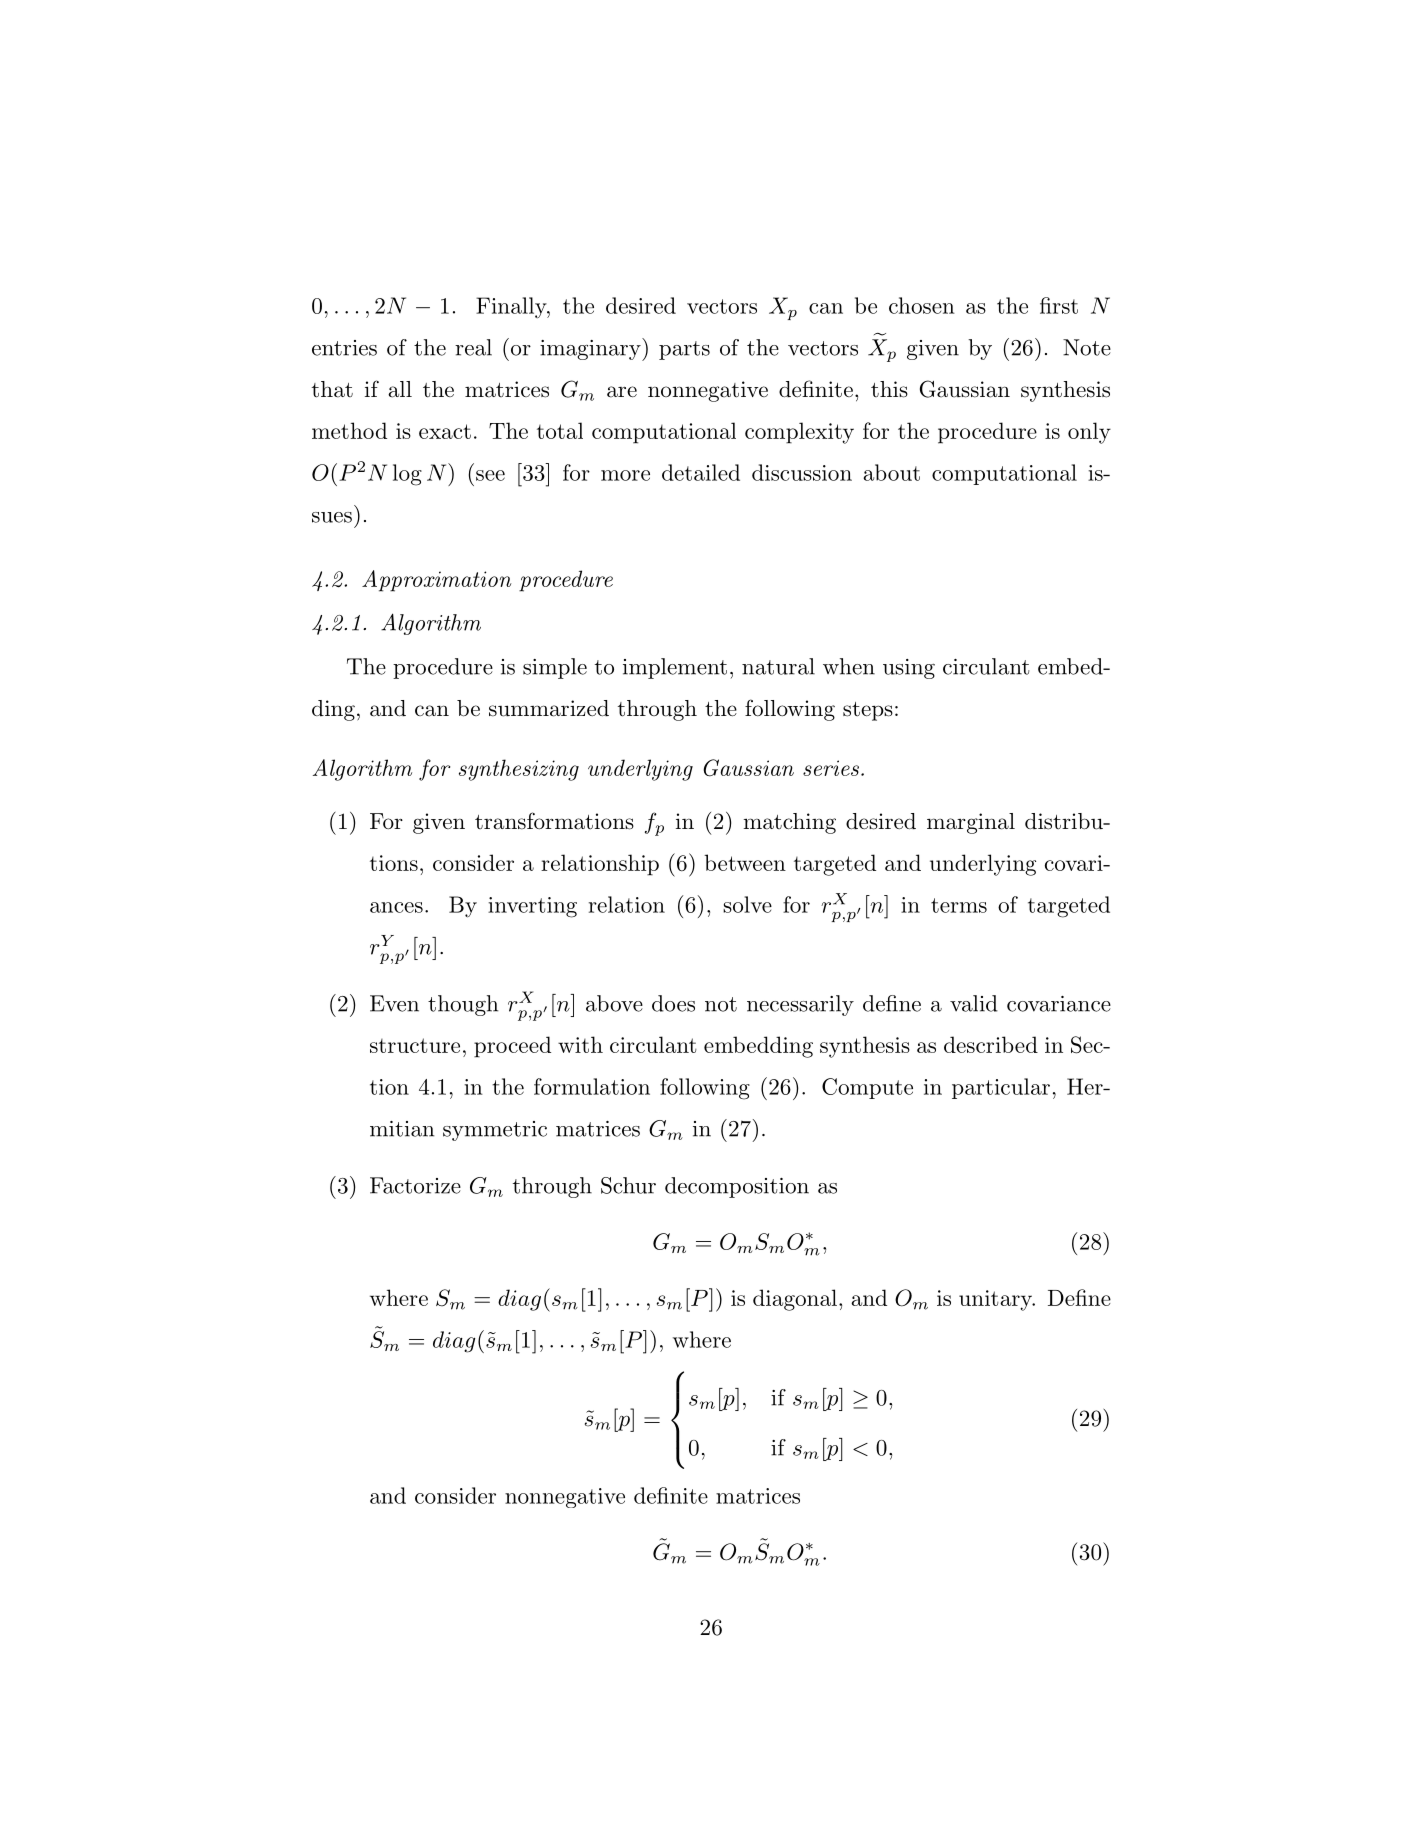  What do you see at coordinates (1059, 305) in the document?
I see `first` at bounding box center [1059, 305].
